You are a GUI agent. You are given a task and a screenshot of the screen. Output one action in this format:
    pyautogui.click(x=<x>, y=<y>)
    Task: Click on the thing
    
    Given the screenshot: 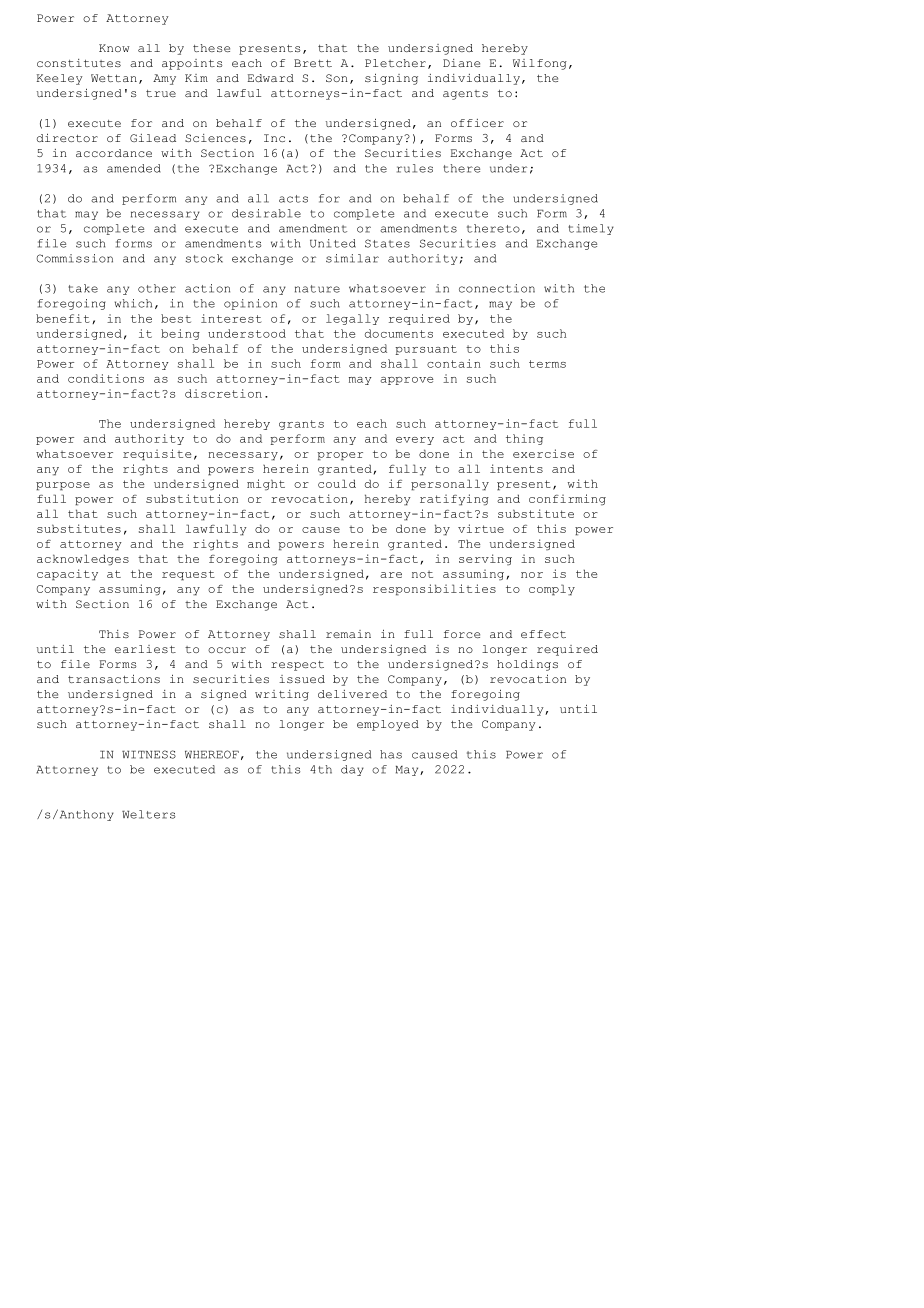 What is the action you would take?
    pyautogui.click(x=524, y=439)
